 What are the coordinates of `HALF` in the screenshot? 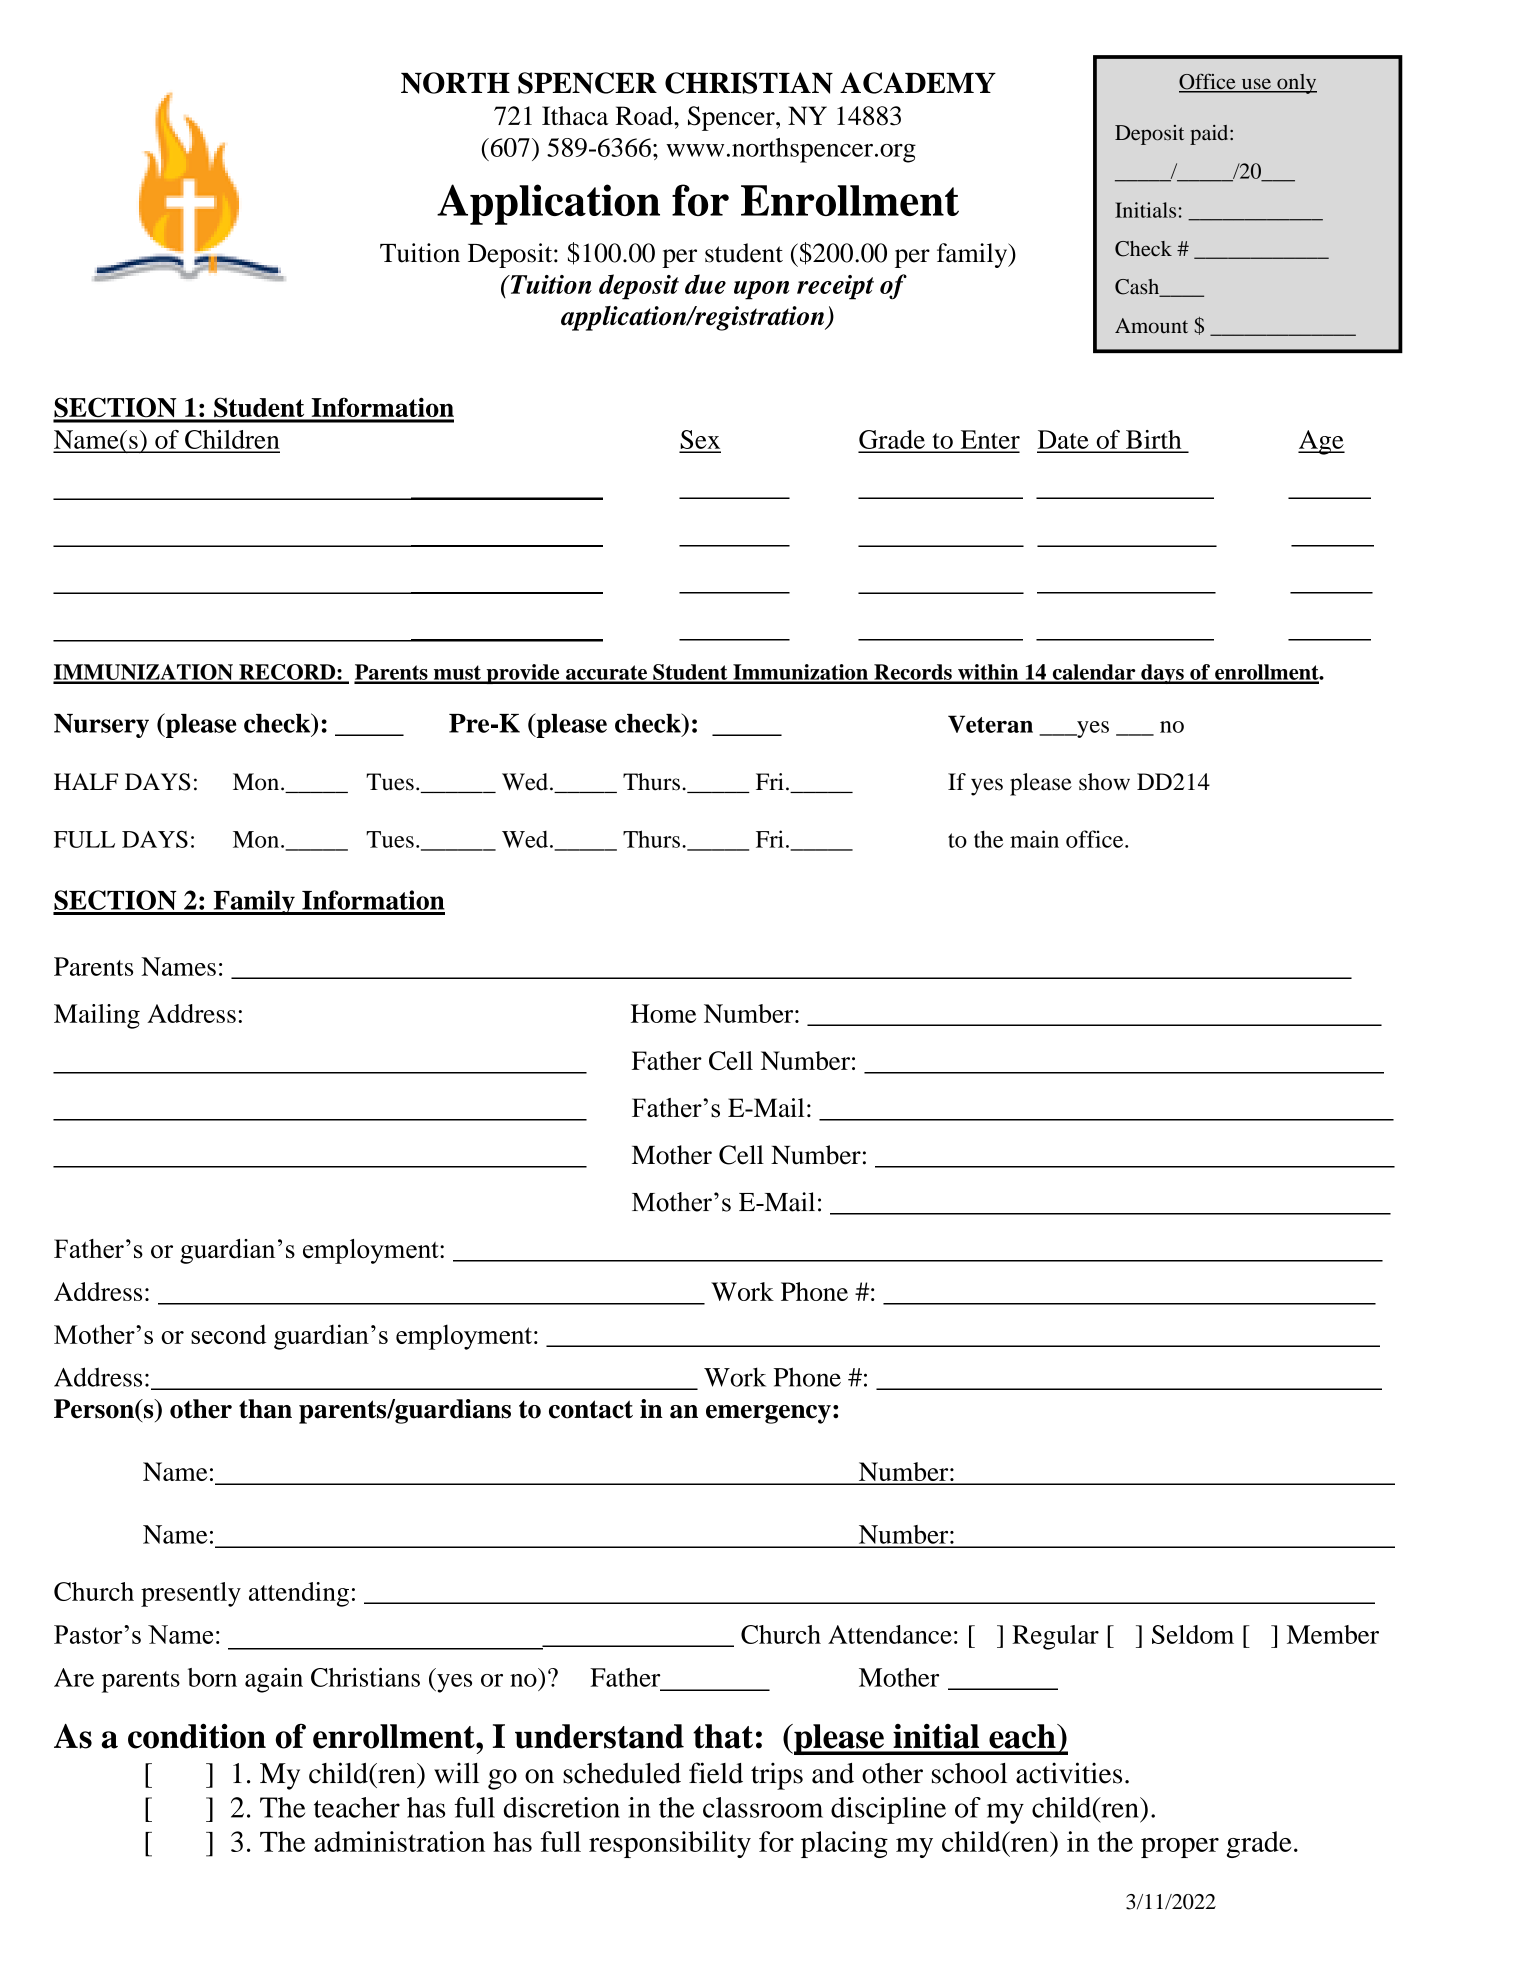 It's located at (86, 781).
